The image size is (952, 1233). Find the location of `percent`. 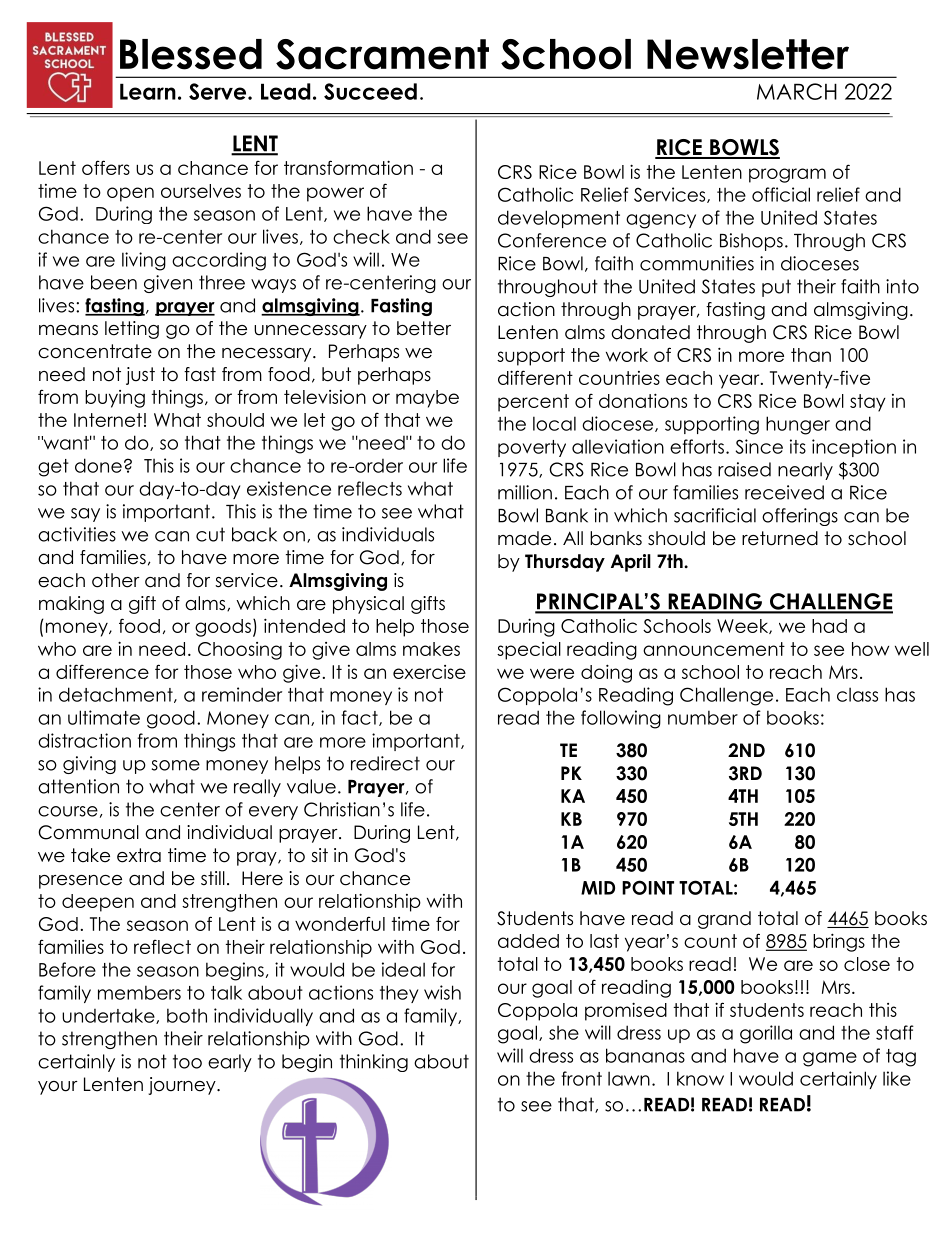

percent is located at coordinates (533, 403).
